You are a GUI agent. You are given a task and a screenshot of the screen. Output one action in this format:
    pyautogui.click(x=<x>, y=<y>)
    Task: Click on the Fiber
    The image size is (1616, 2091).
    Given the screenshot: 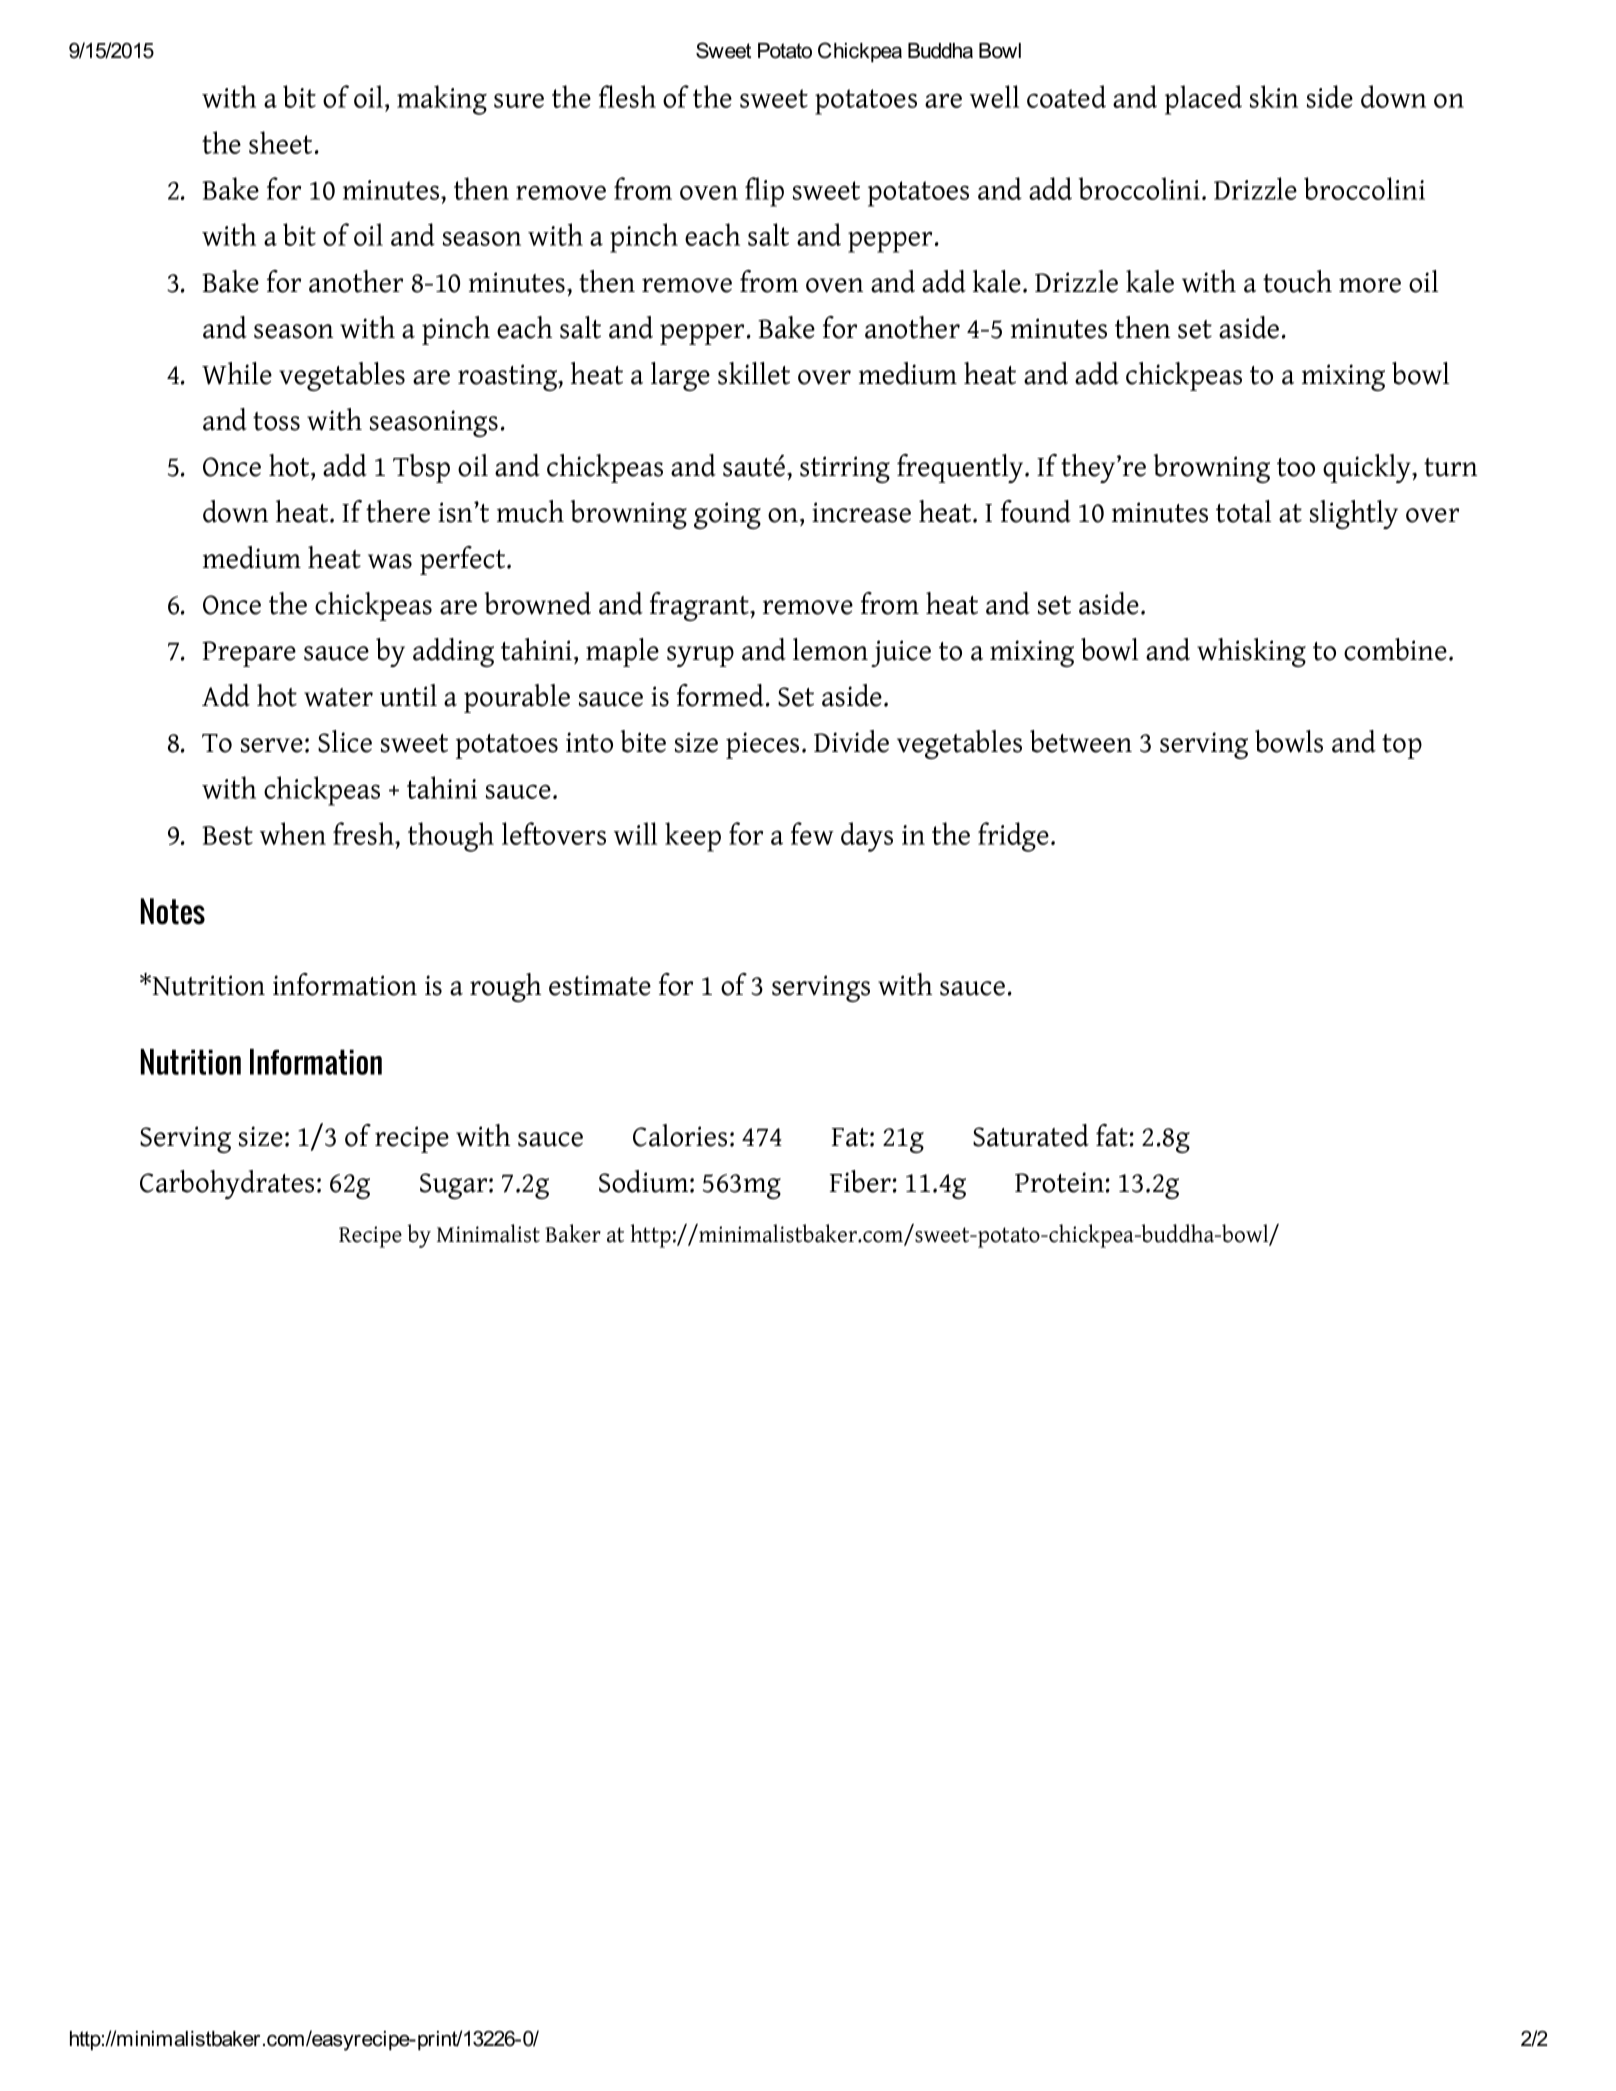 What is the action you would take?
    pyautogui.click(x=860, y=1181)
